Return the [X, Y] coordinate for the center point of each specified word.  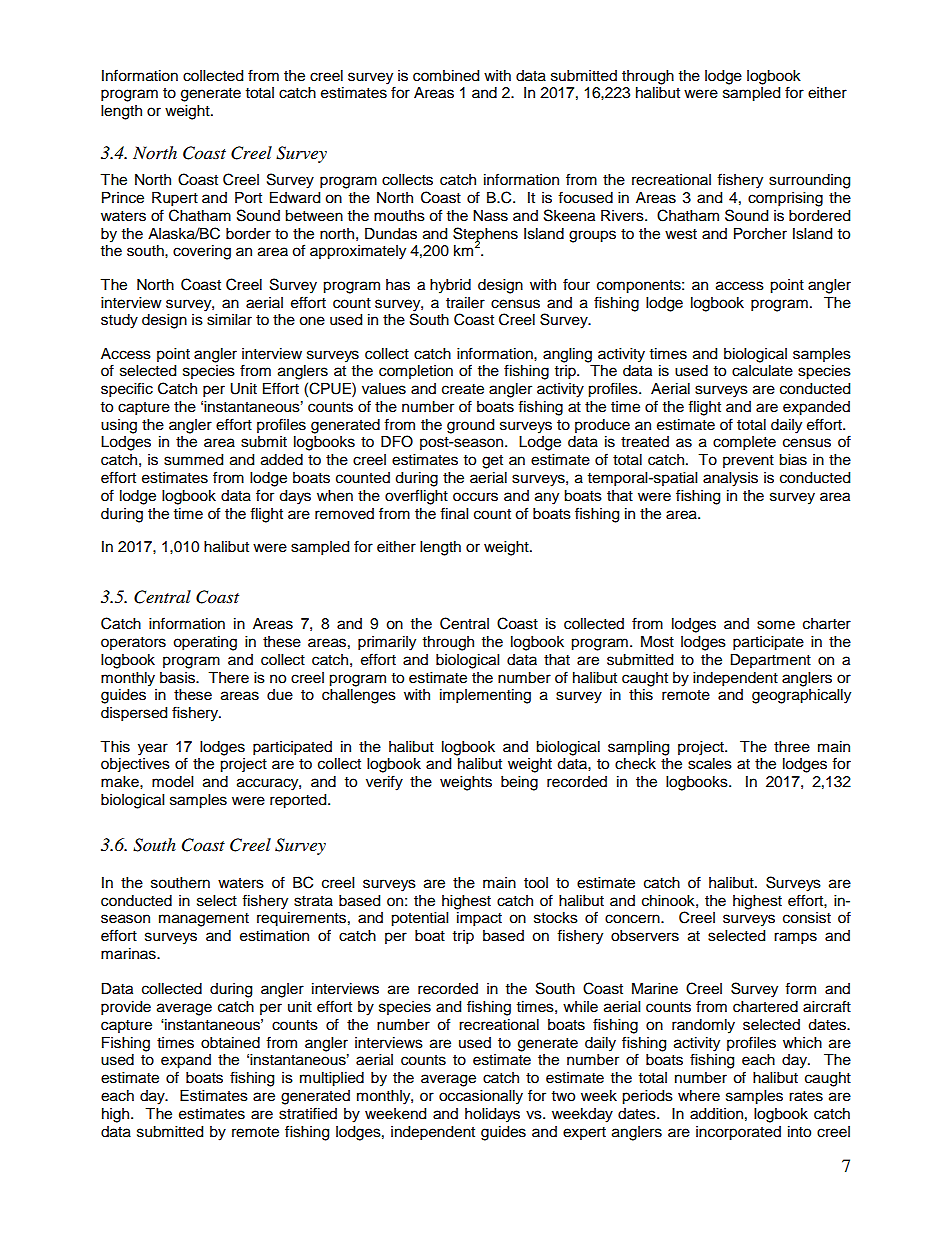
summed [193, 460]
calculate [762, 371]
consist [807, 918]
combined [446, 76]
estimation [274, 936]
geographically [801, 696]
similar [229, 320]
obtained [230, 1043]
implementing [485, 696]
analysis [730, 479]
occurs [475, 497]
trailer [465, 303]
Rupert [175, 199]
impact [479, 919]
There [228, 678]
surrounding [809, 181]
